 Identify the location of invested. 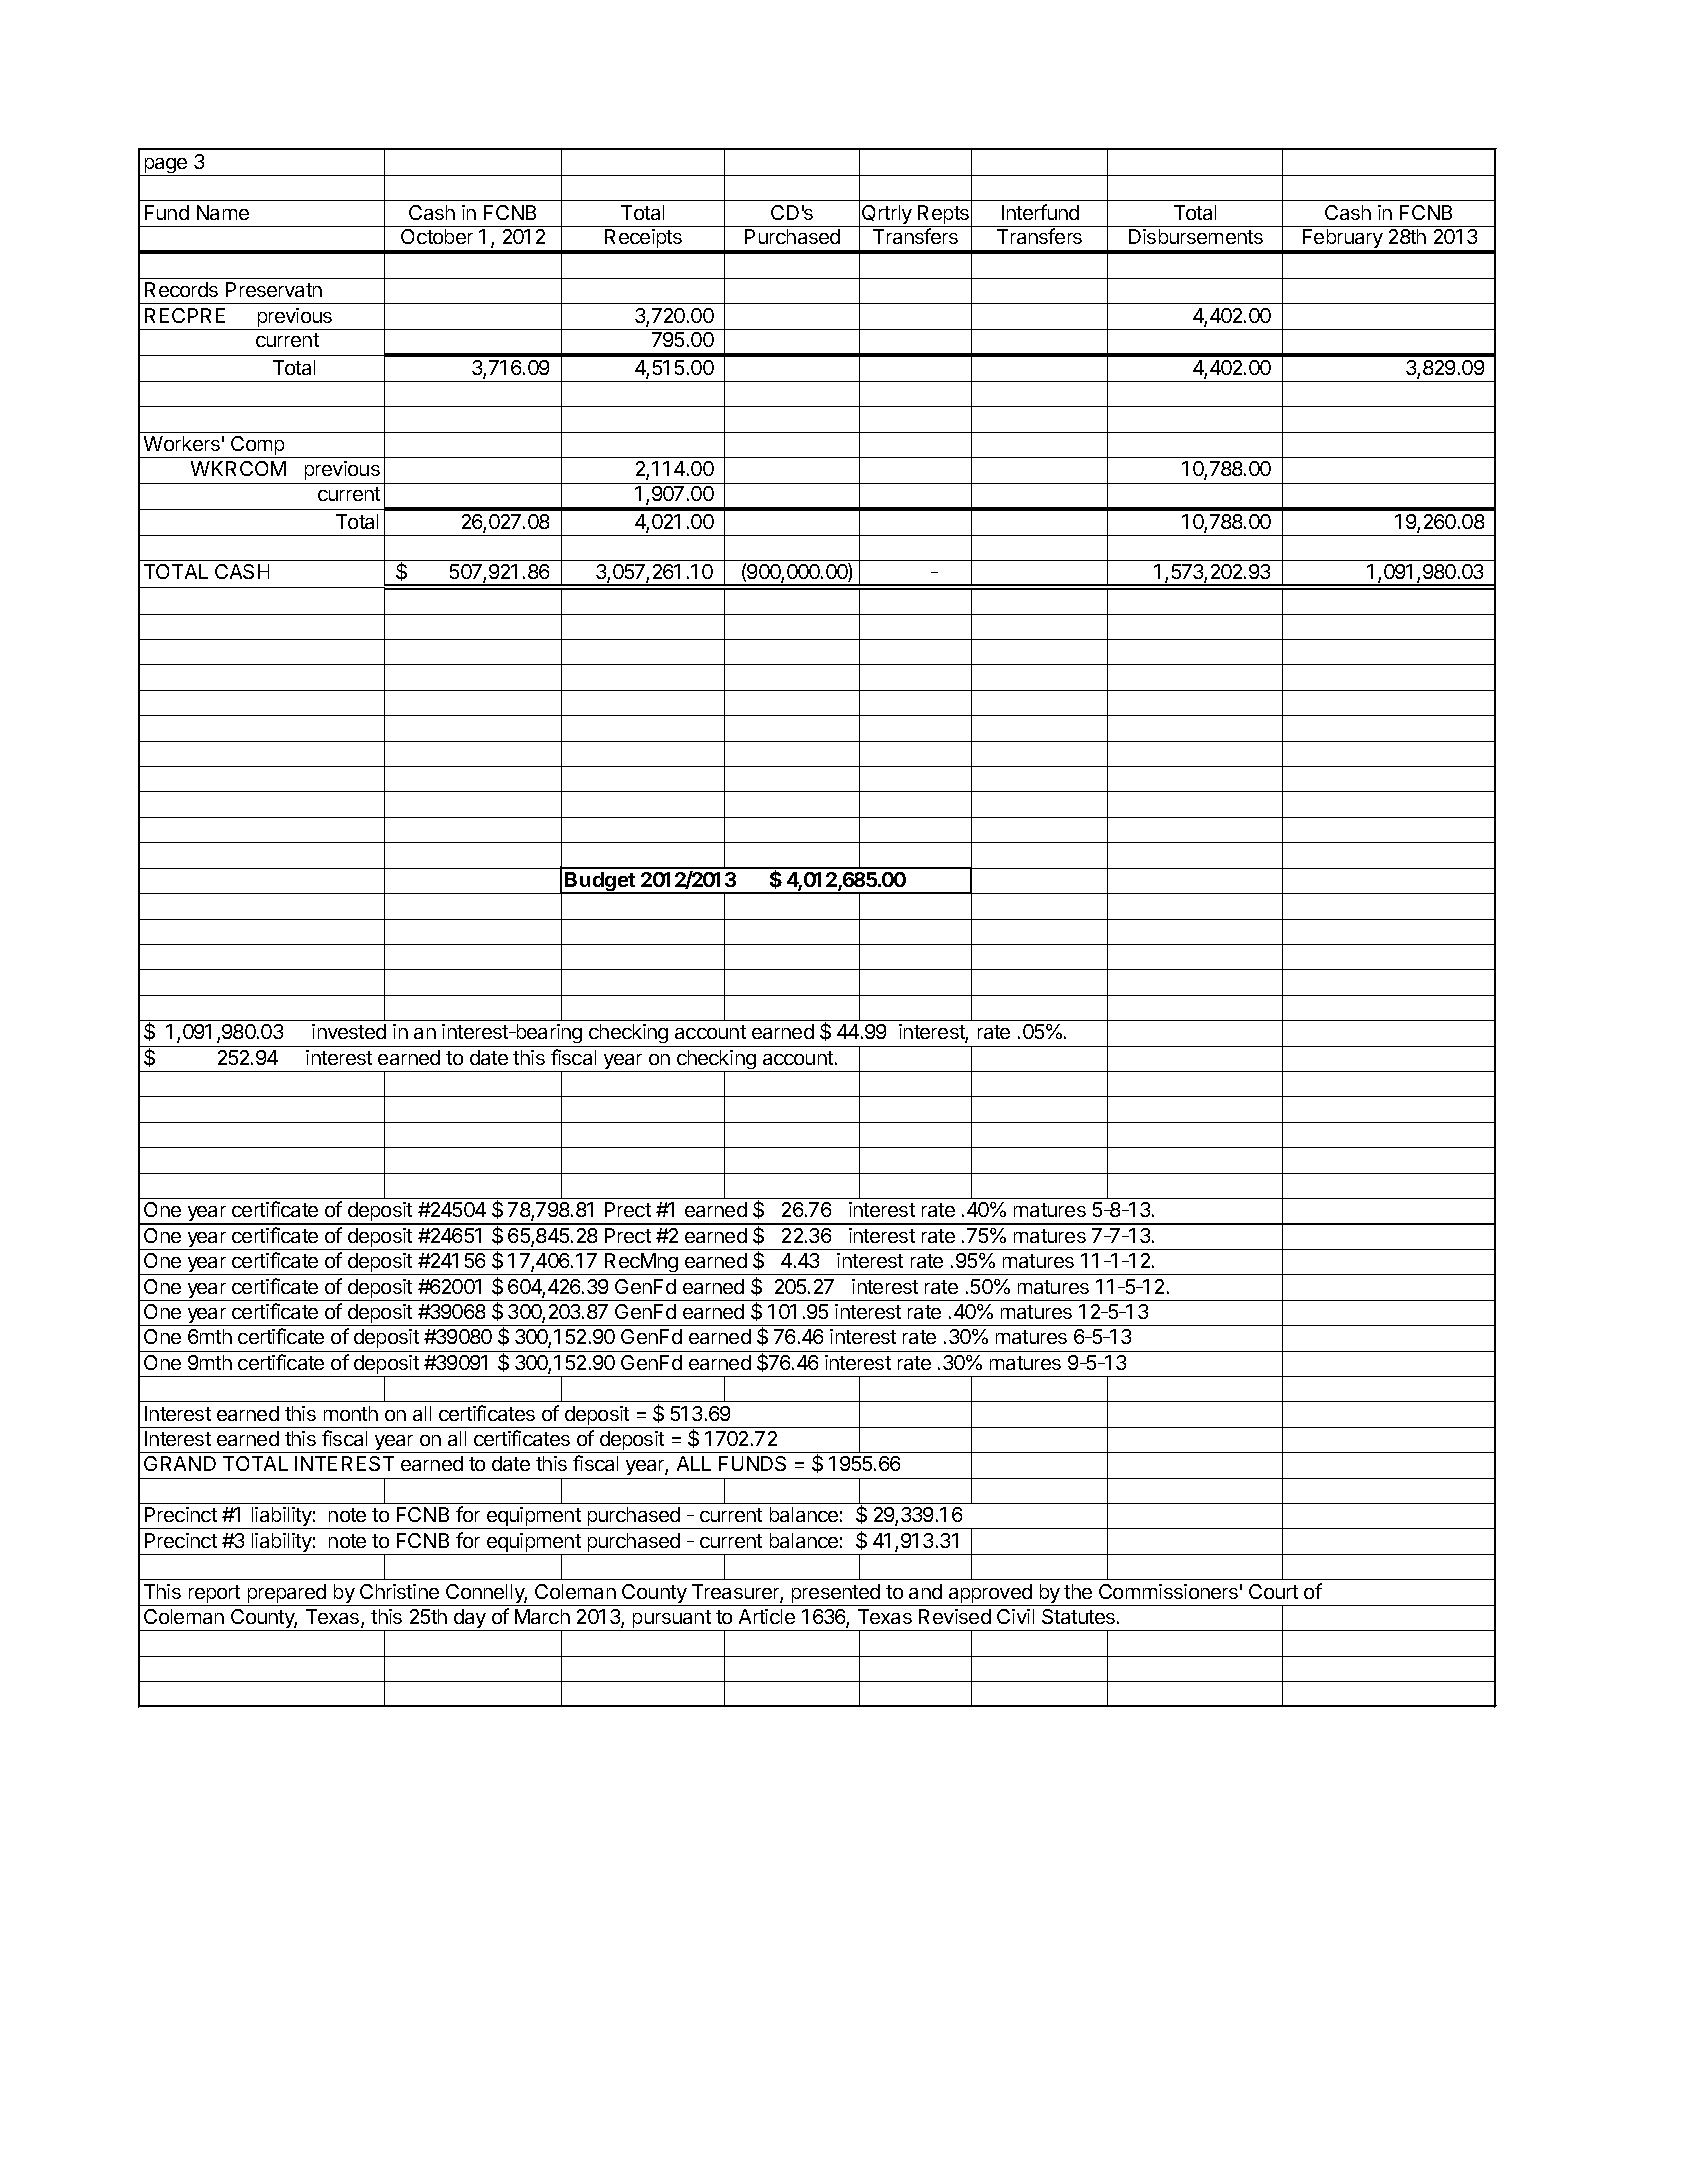
(349, 1031).
